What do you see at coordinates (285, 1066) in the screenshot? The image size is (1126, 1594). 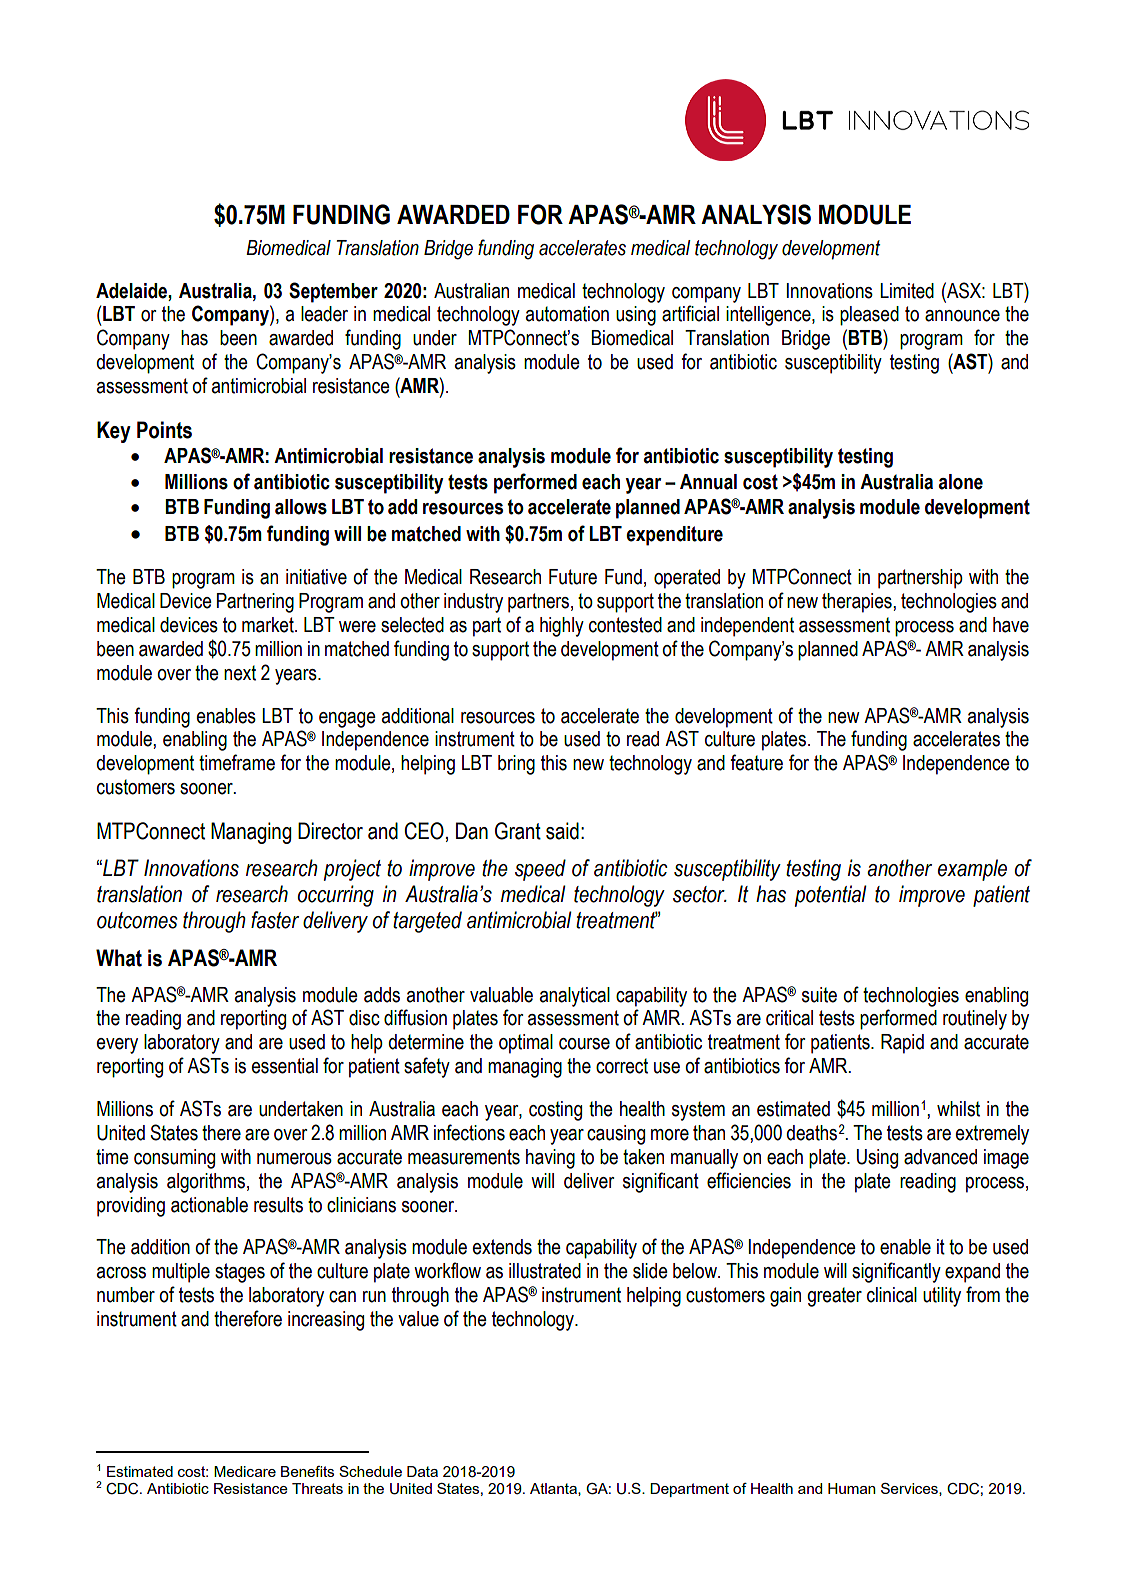 I see `essential` at bounding box center [285, 1066].
